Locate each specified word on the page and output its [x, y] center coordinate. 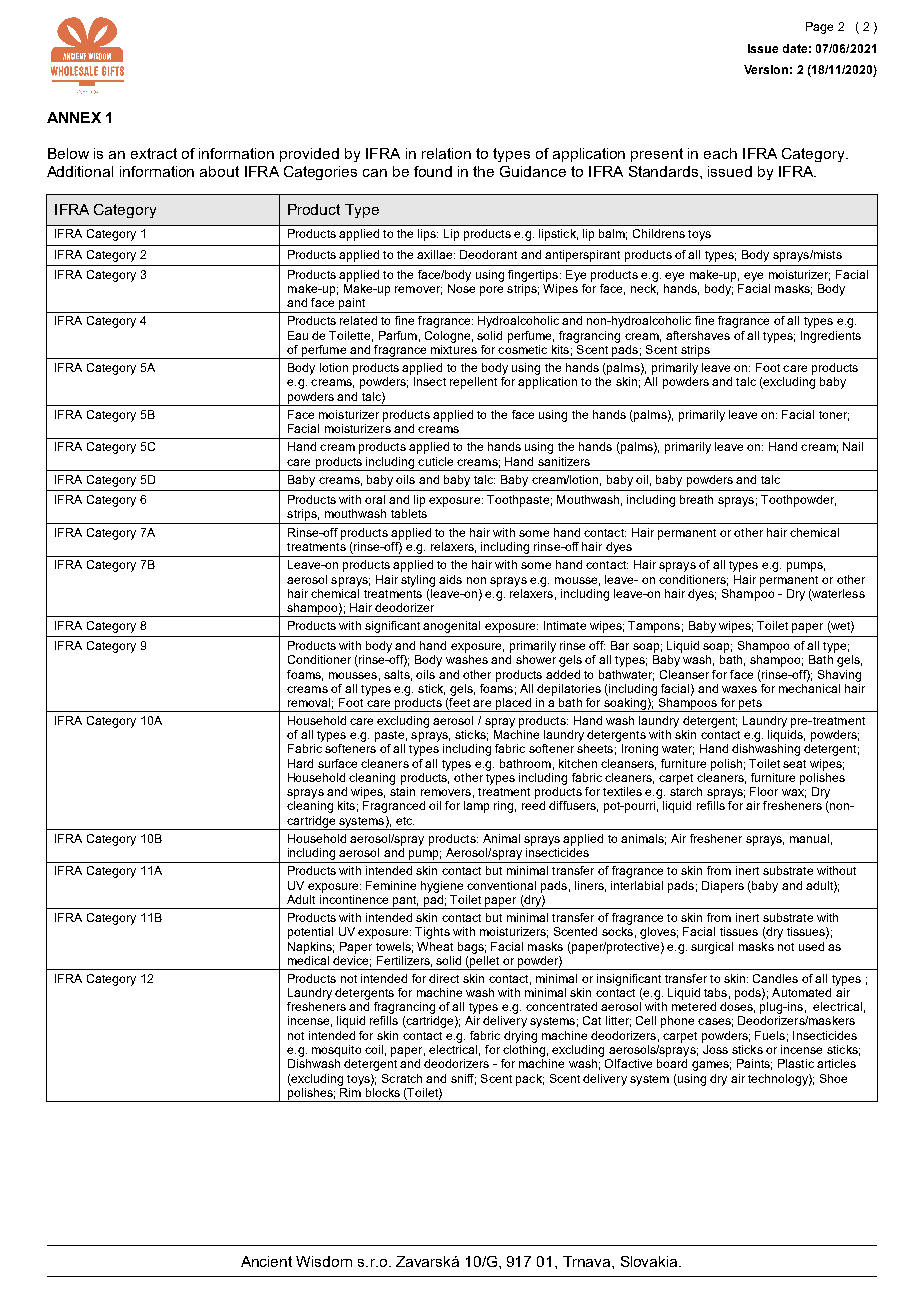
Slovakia [650, 1261]
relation [446, 153]
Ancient [266, 1261]
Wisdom [324, 1261]
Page [819, 28]
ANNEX [74, 117]
